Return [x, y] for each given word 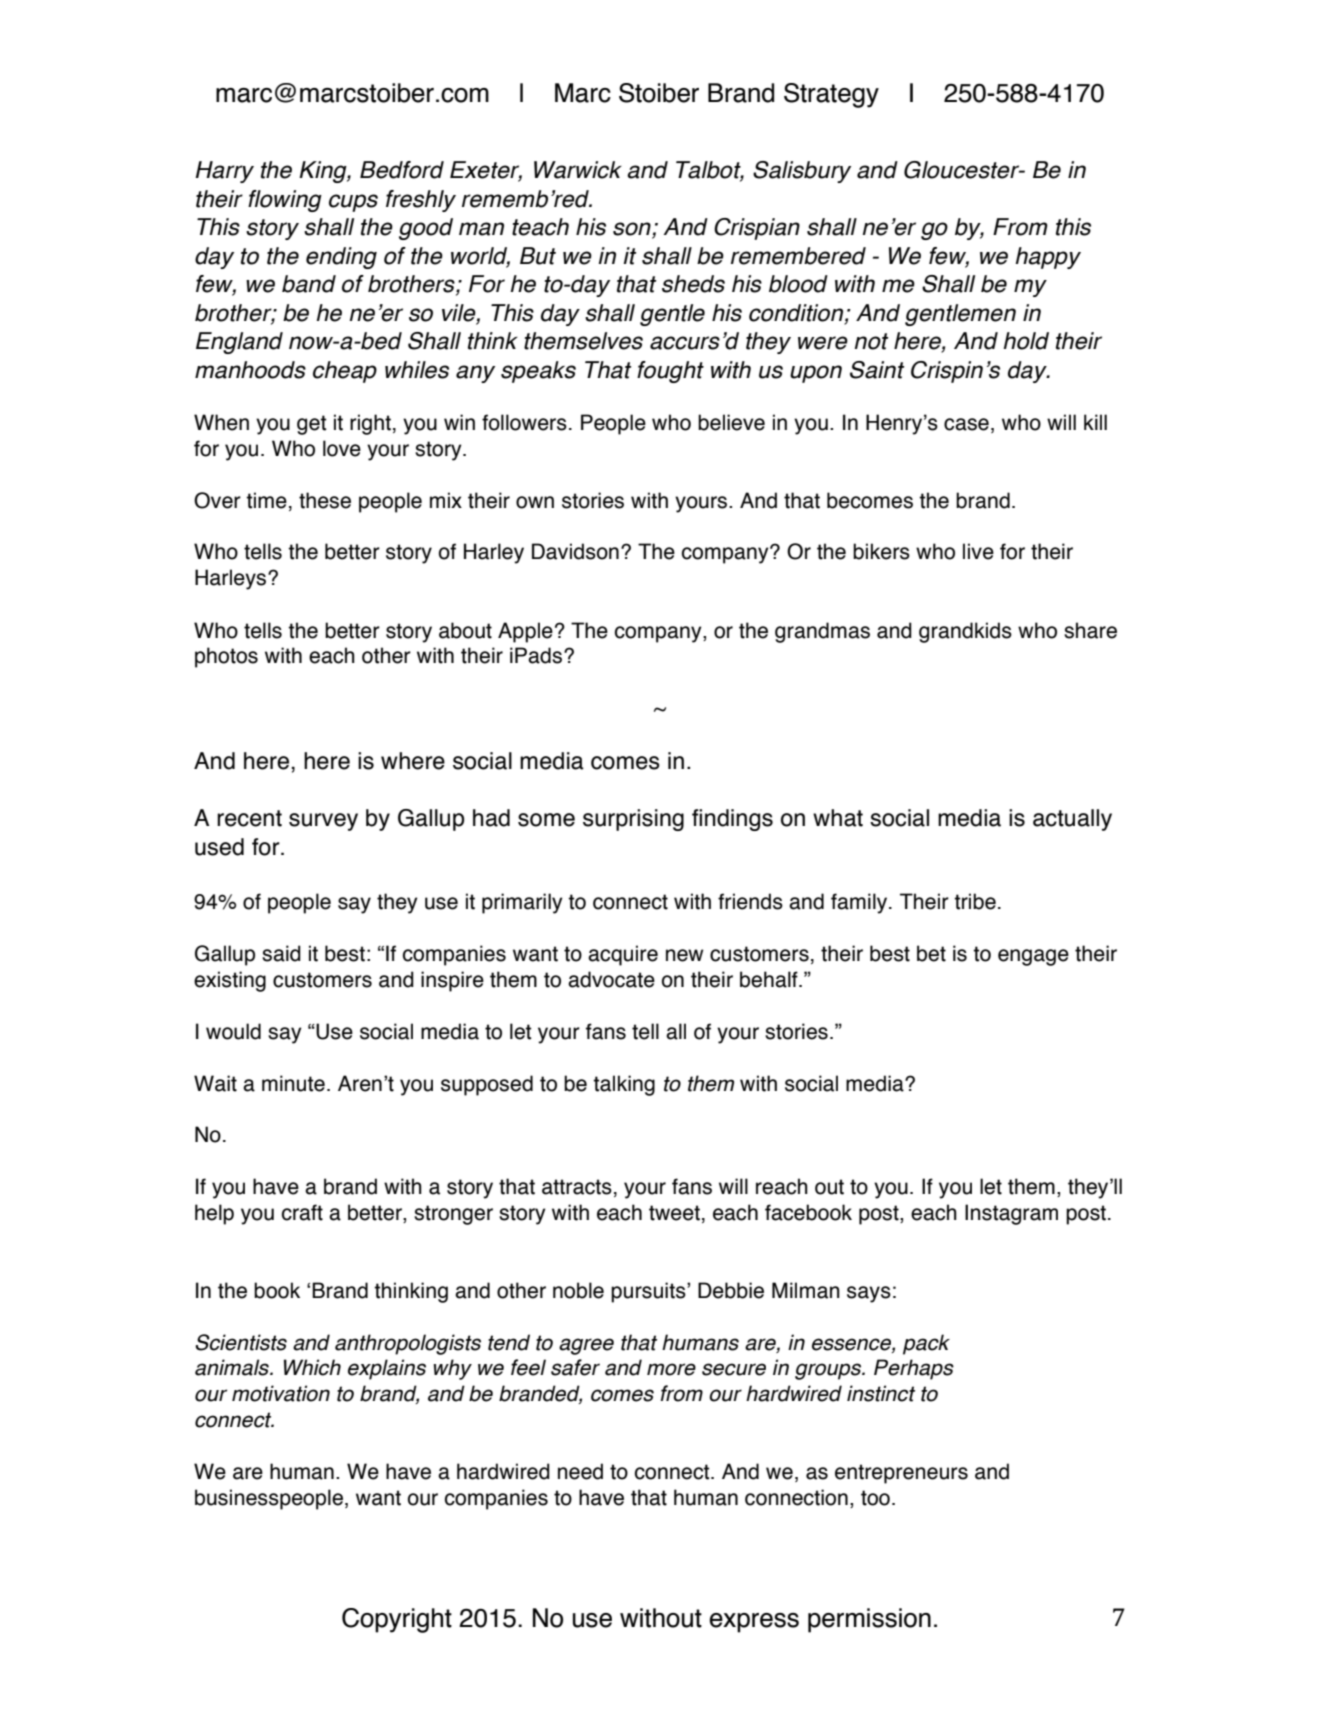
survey [323, 822]
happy [1048, 258]
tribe [975, 901]
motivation [281, 1393]
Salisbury [802, 172]
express [754, 1623]
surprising [633, 820]
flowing [285, 201]
